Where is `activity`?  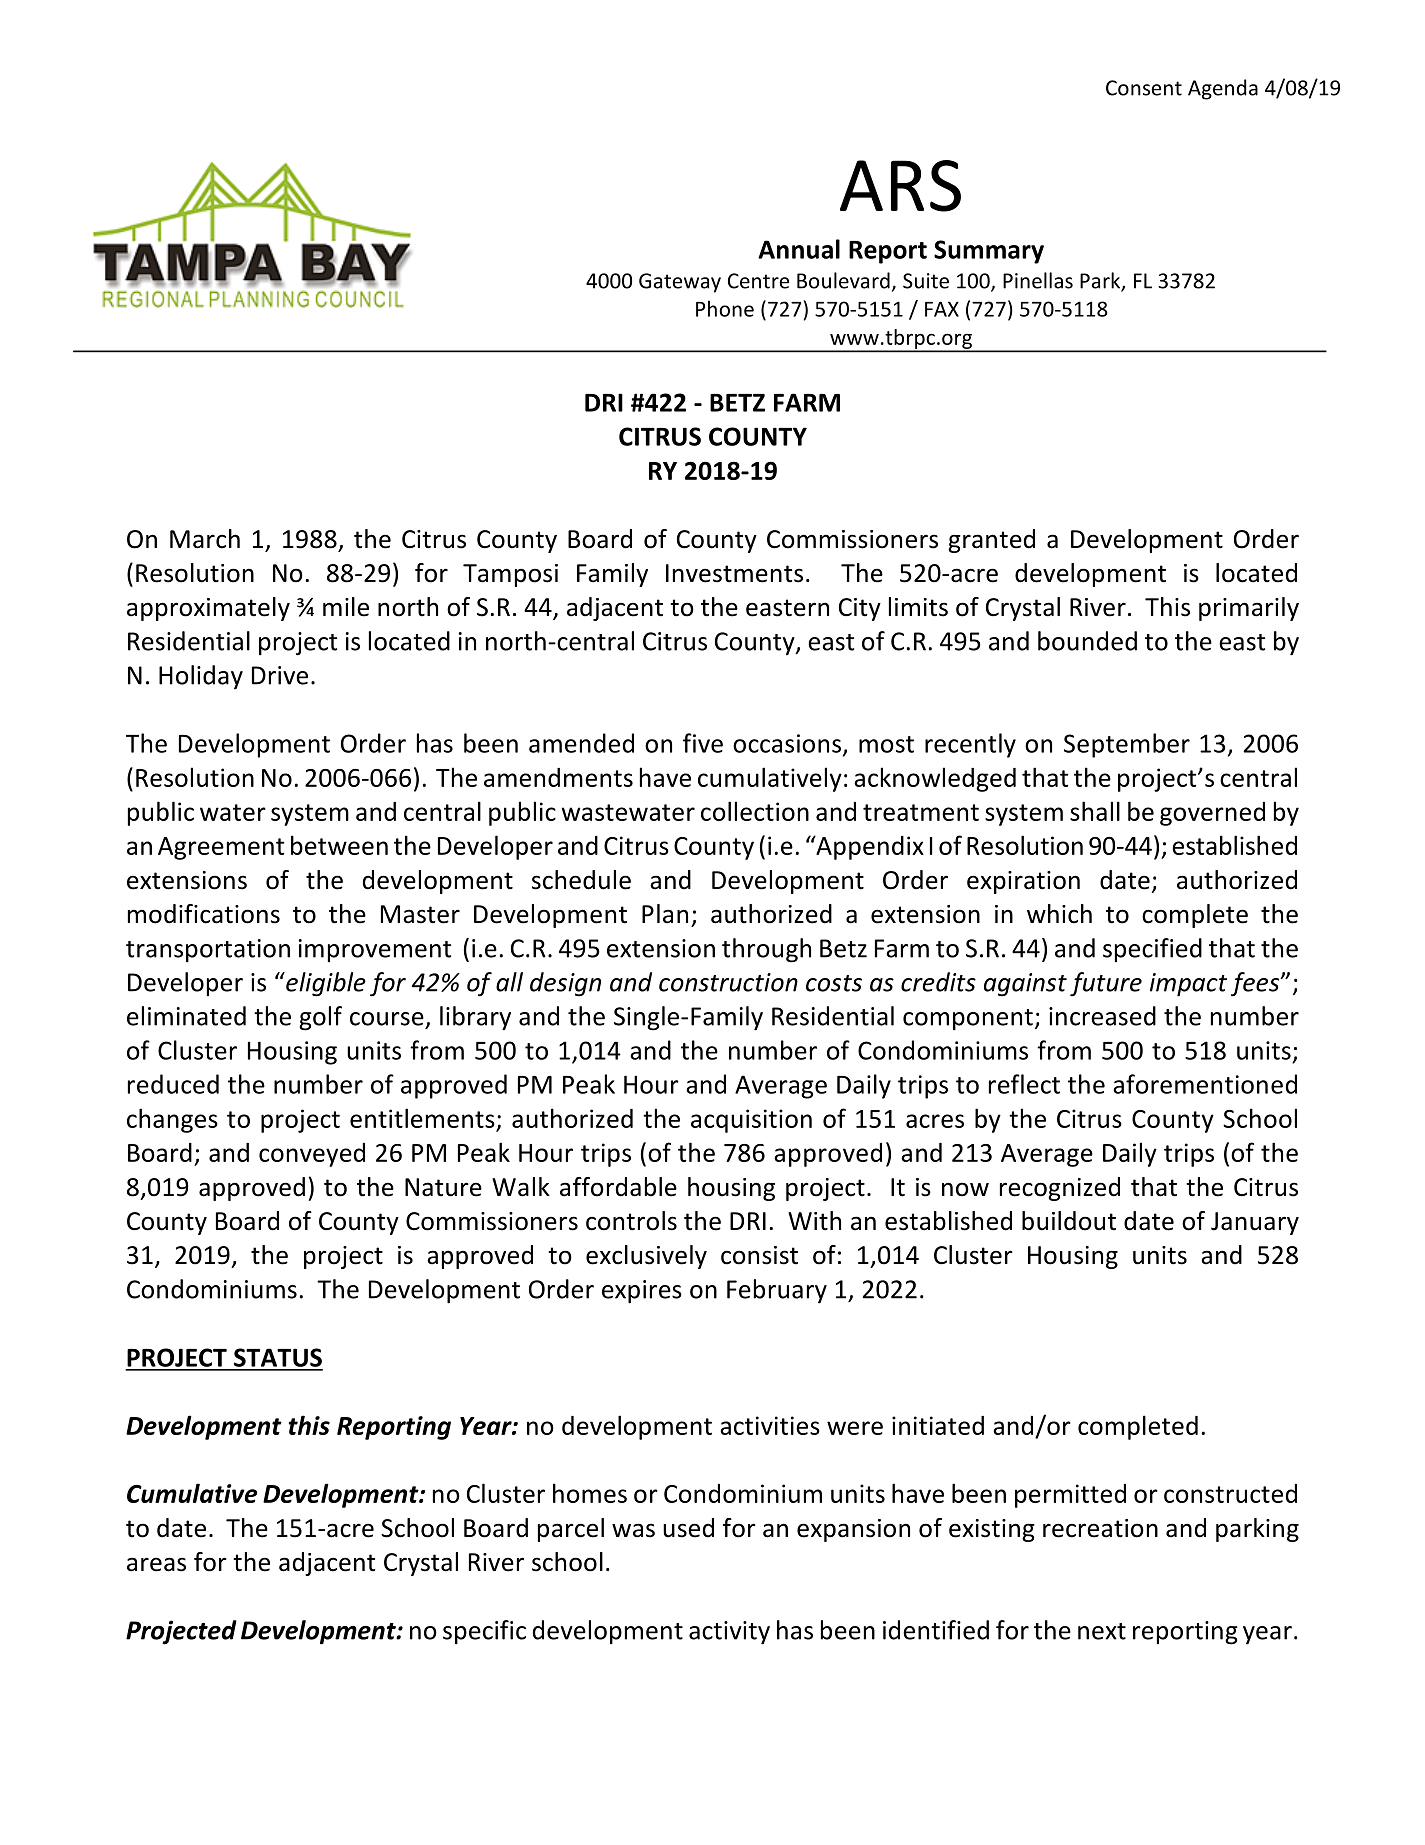 activity is located at coordinates (729, 1633).
